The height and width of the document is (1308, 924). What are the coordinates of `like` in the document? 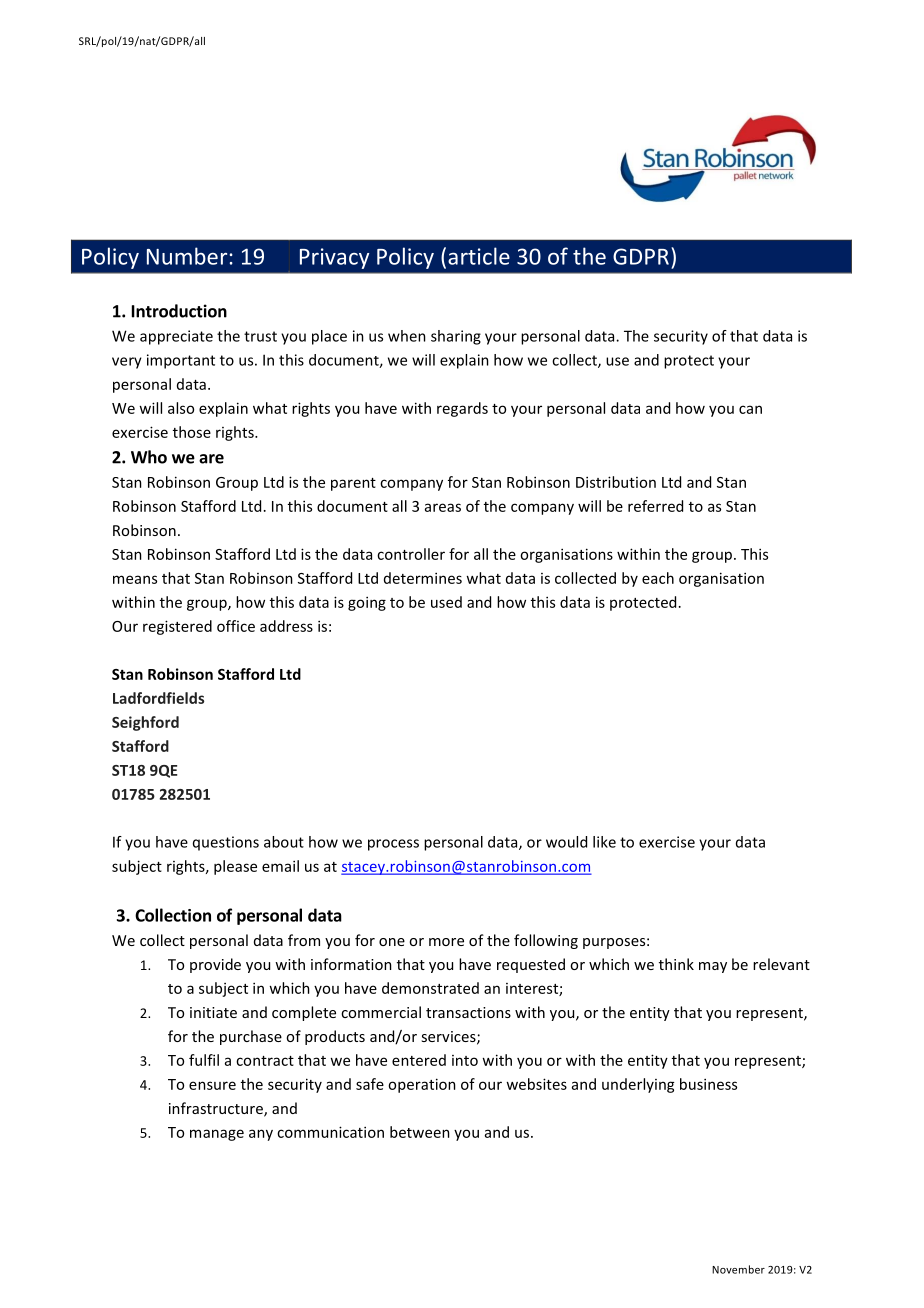 It's located at (604, 842).
